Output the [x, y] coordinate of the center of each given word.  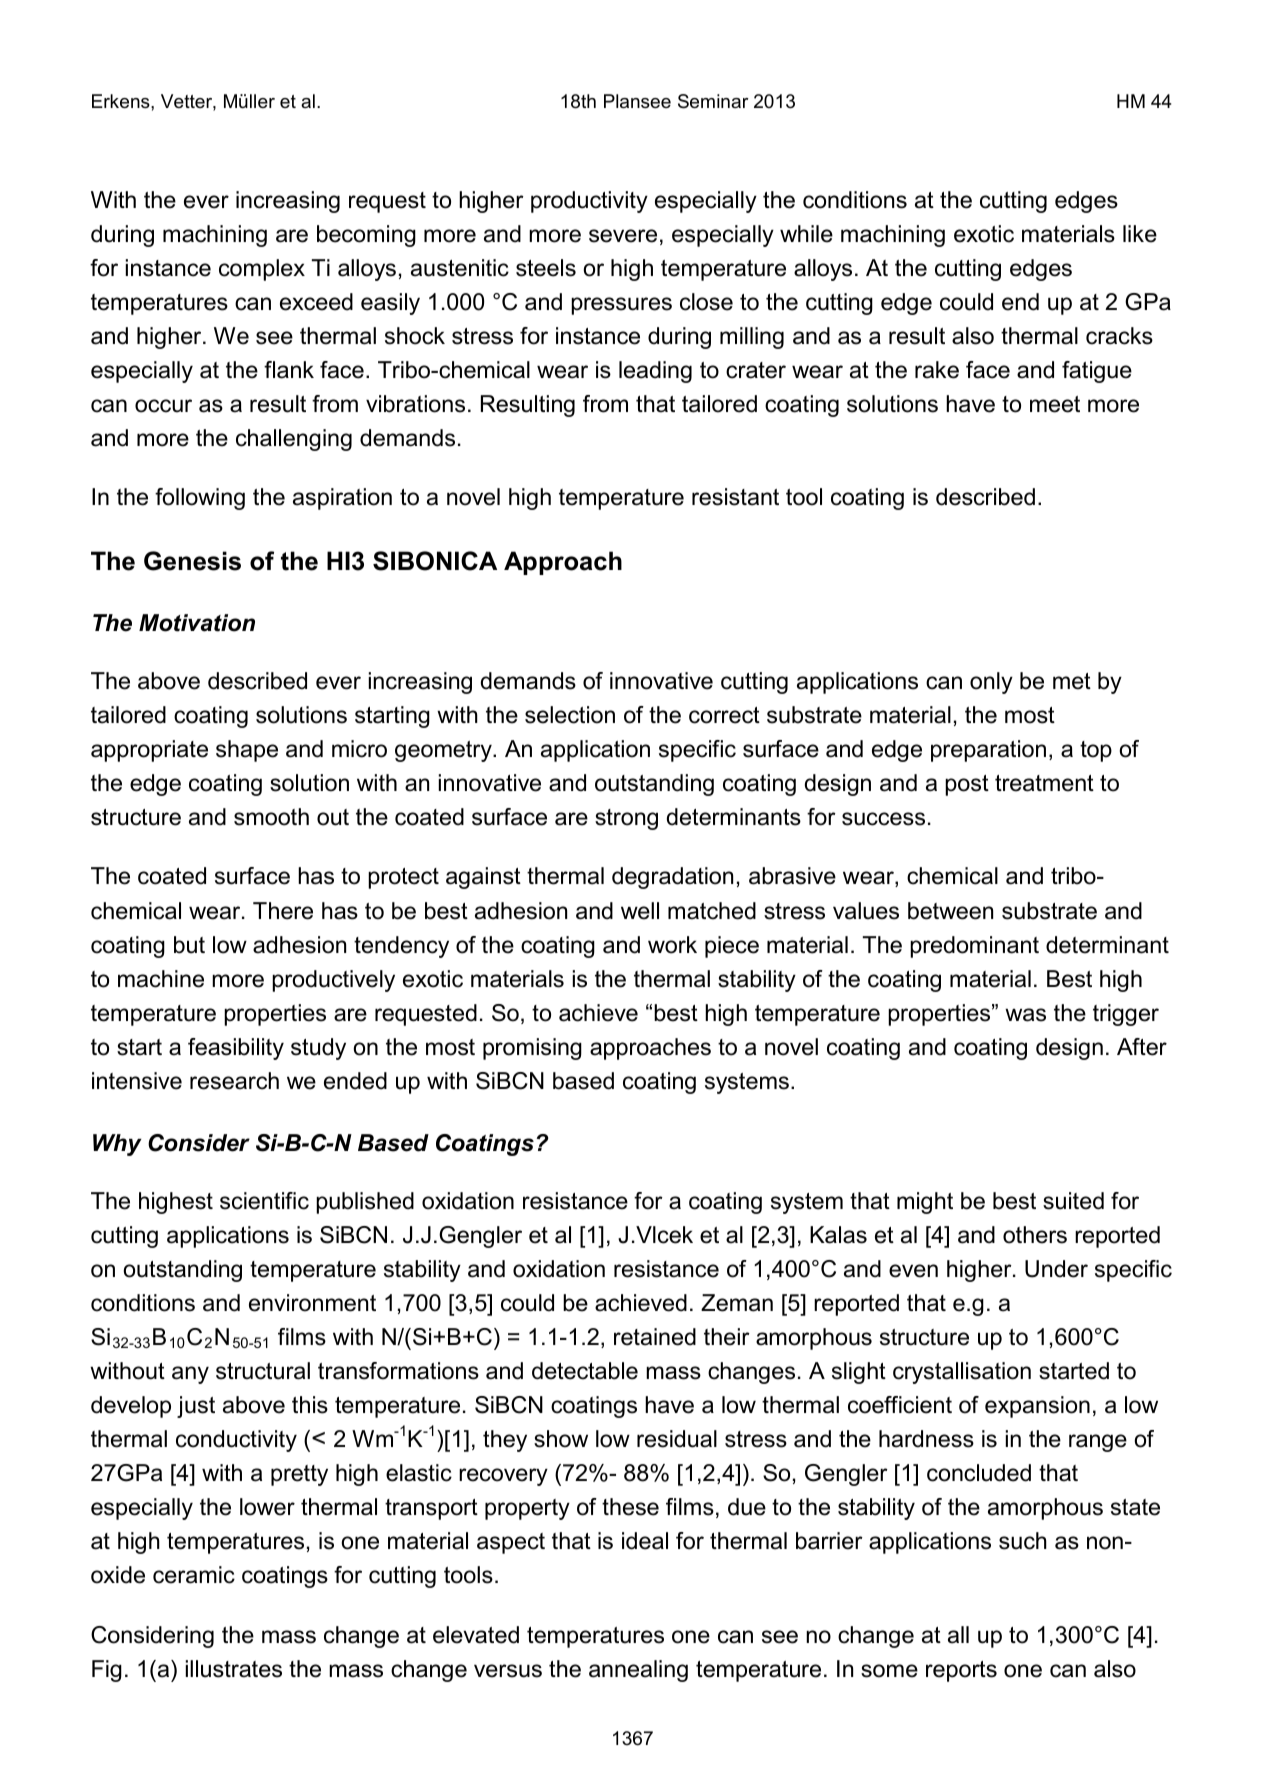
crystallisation [962, 1373]
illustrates [234, 1669]
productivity [589, 202]
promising [532, 1049]
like [1140, 234]
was [1025, 1015]
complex [262, 270]
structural [263, 1371]
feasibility [236, 1049]
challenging [294, 440]
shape [247, 751]
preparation [988, 751]
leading [655, 372]
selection [570, 715]
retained [655, 1337]
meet [1055, 404]
